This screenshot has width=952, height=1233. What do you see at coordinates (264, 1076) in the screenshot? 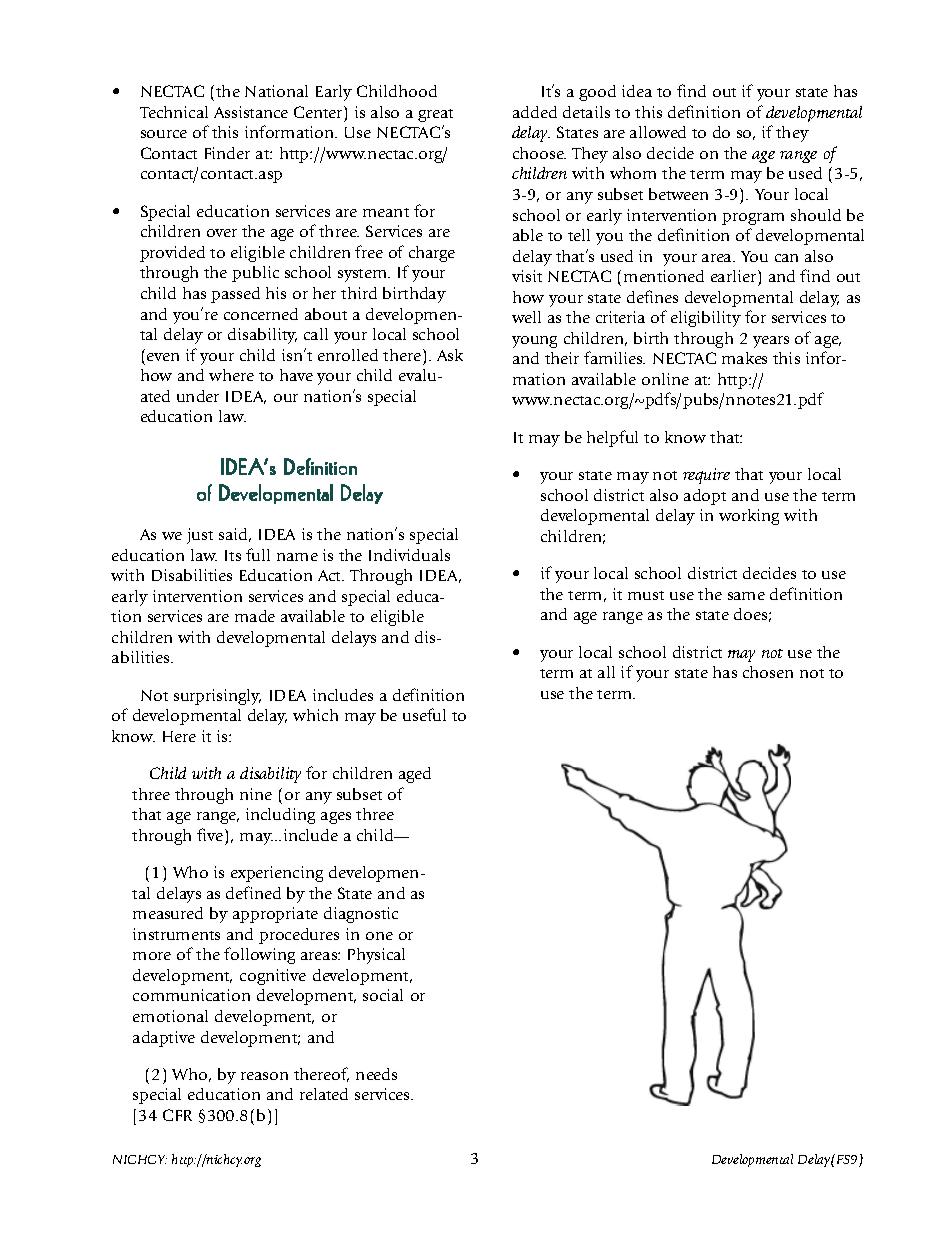
I see `reason` at bounding box center [264, 1076].
